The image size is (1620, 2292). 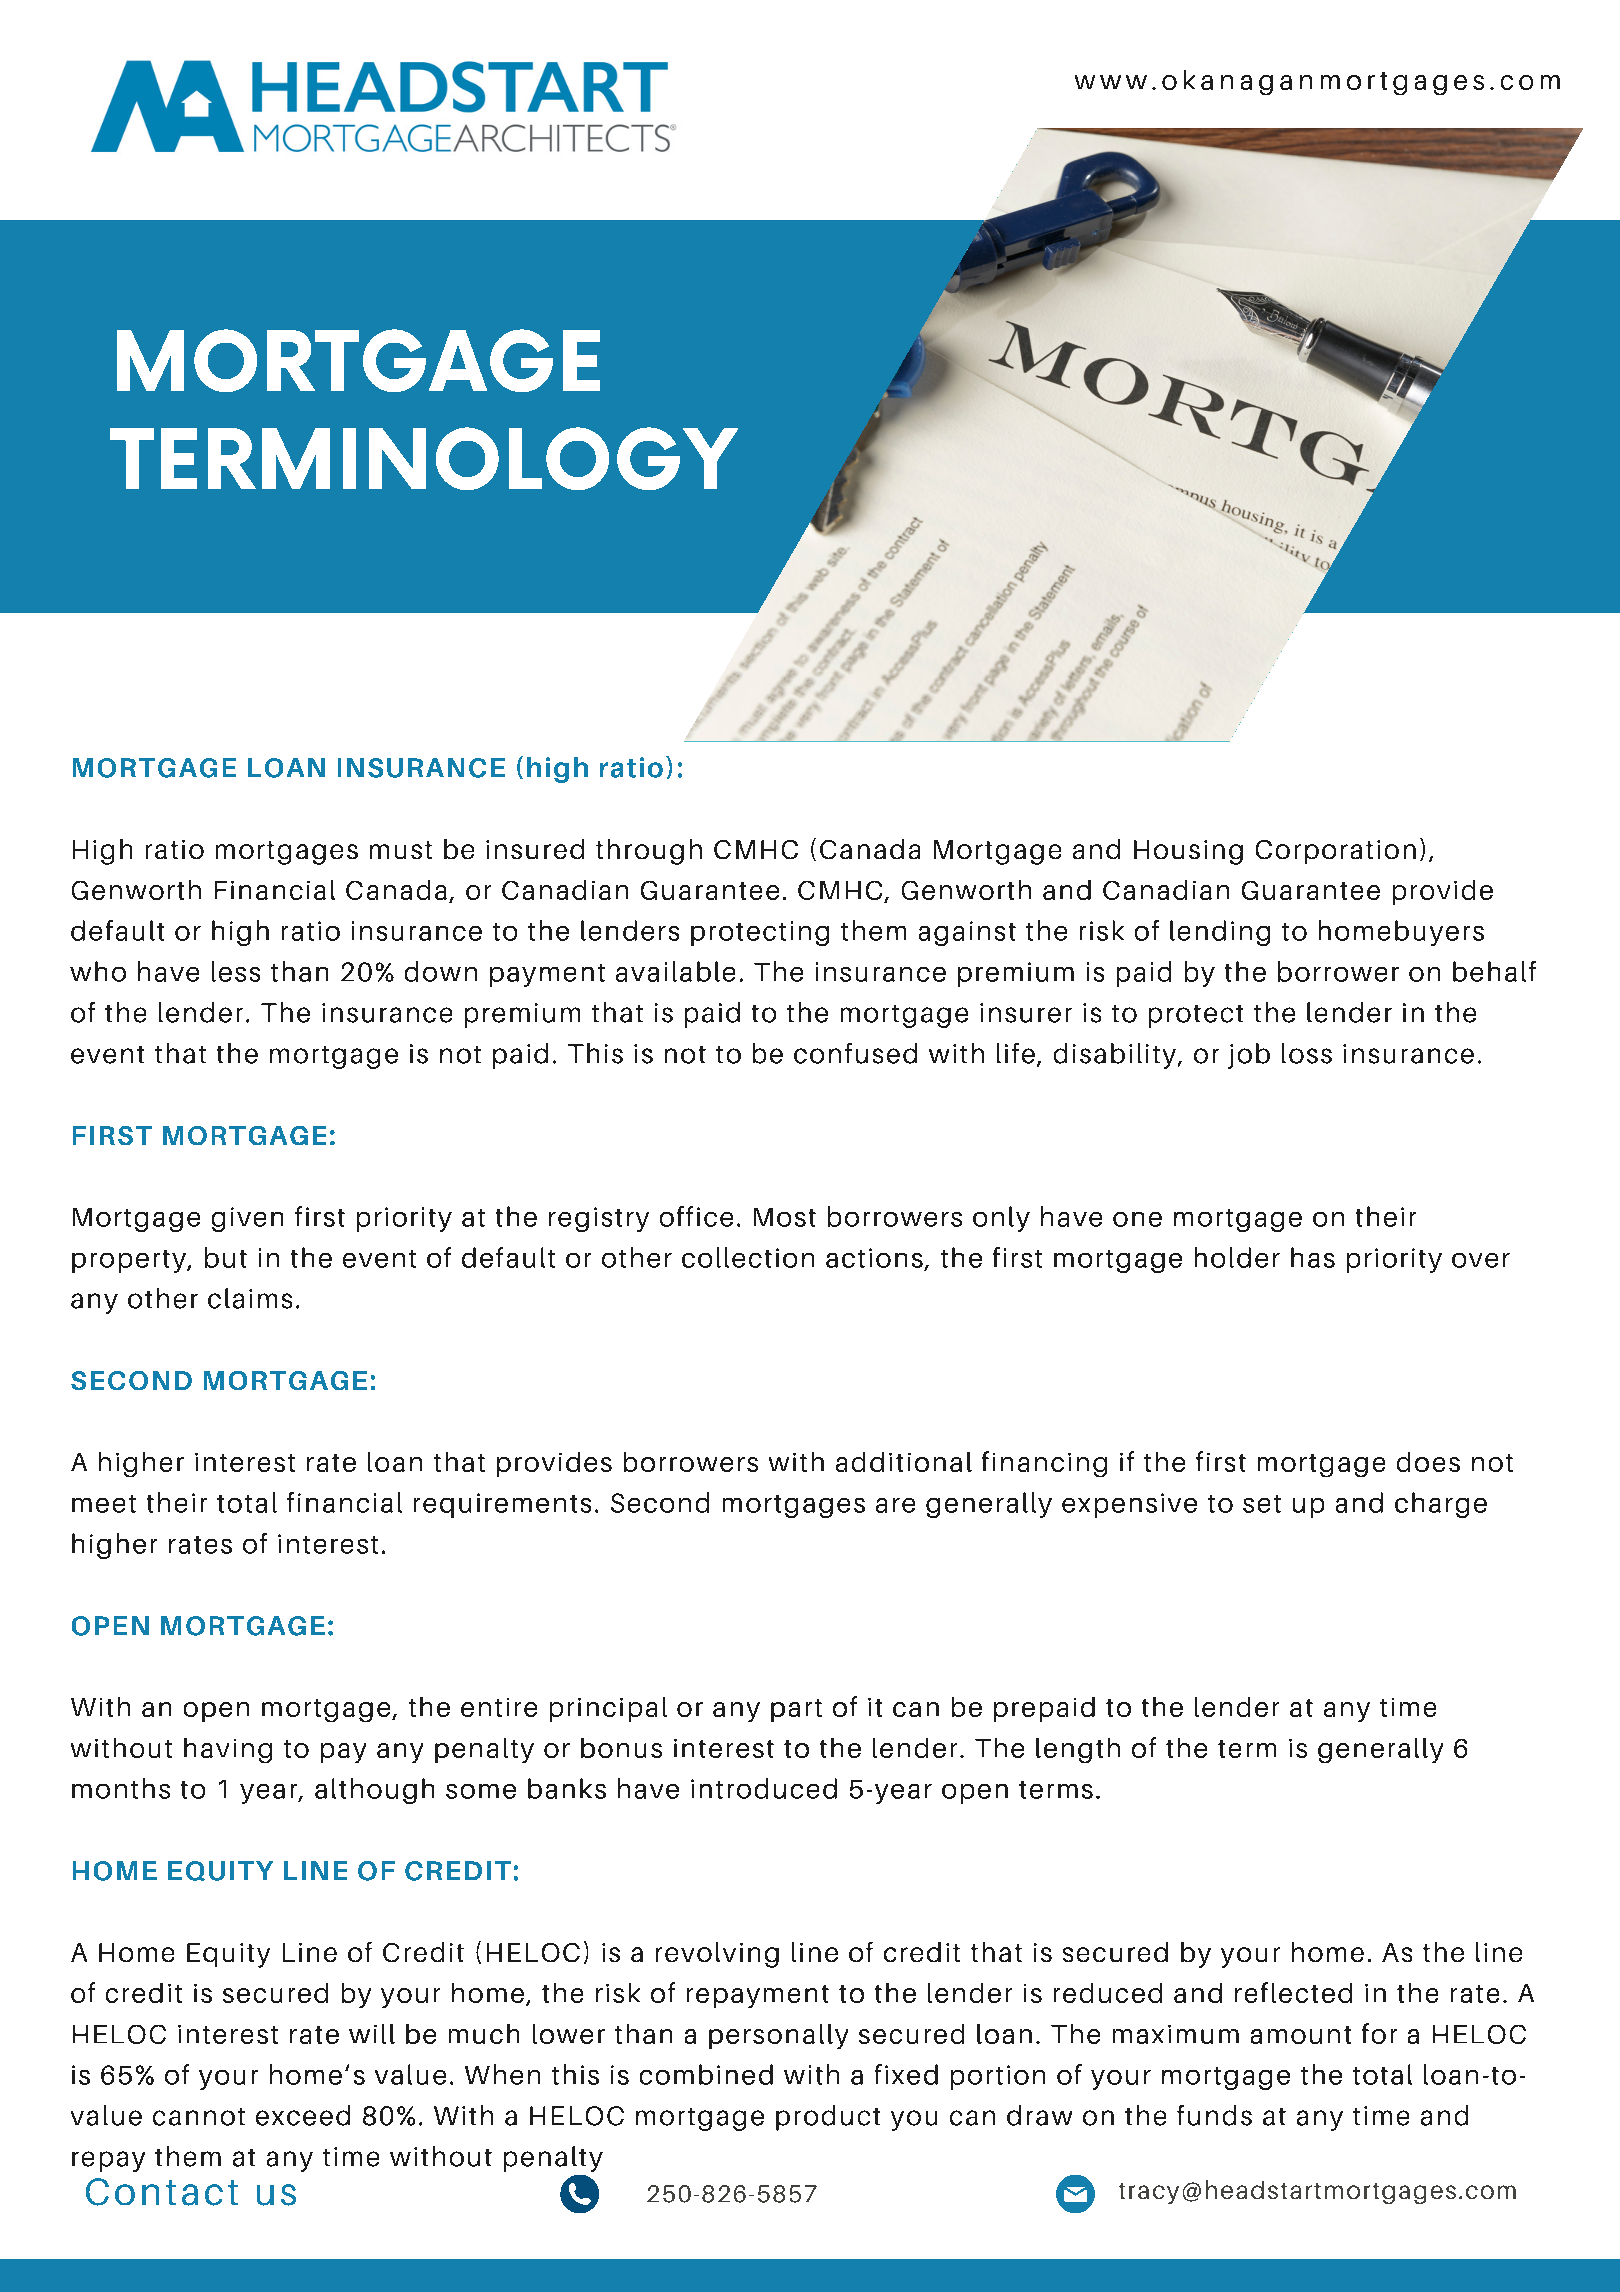 I want to click on lending, so click(x=1220, y=933).
